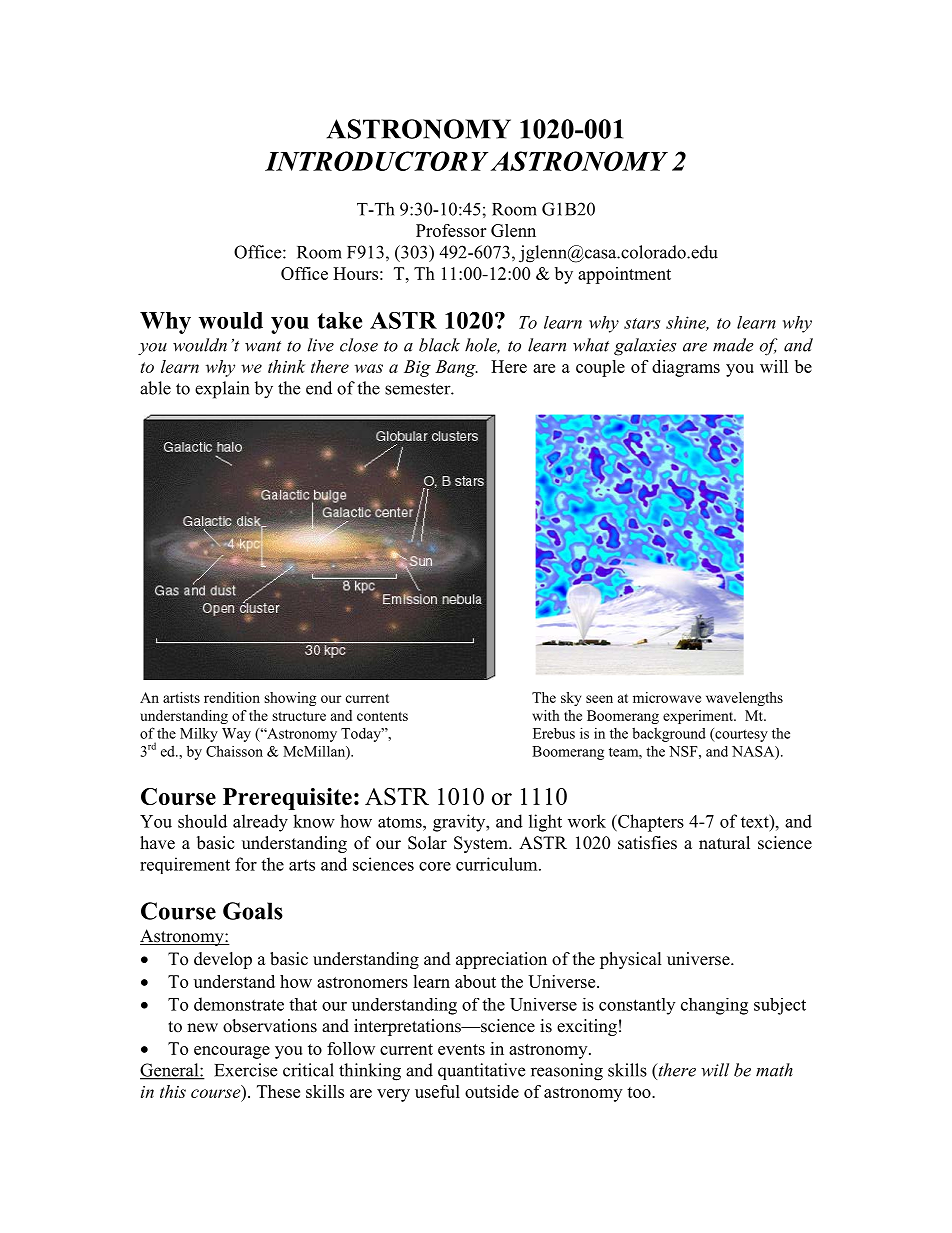  What do you see at coordinates (232, 697) in the document?
I see `rendition` at bounding box center [232, 697].
